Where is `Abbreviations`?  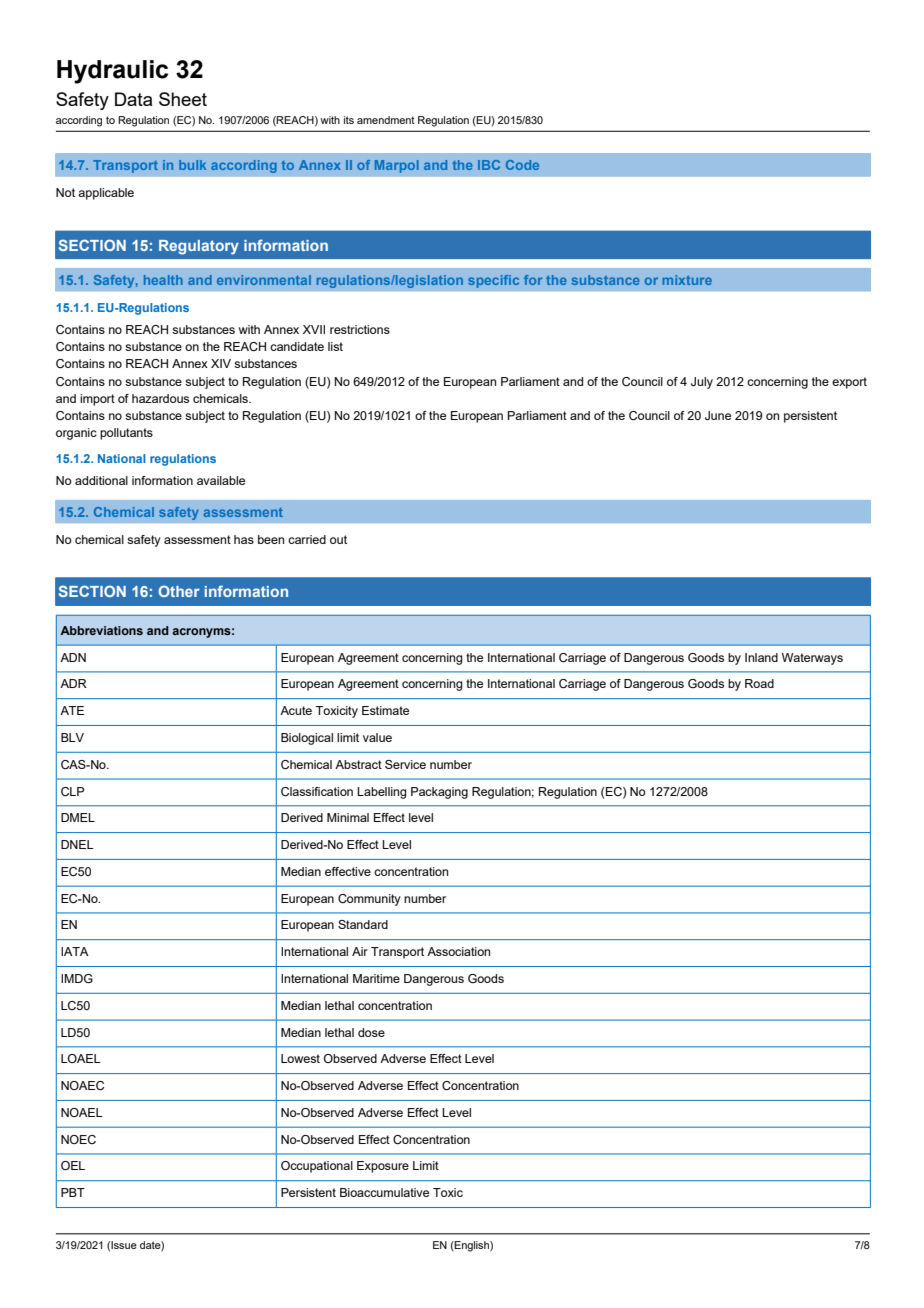
Abbreviations is located at coordinates (101, 630).
